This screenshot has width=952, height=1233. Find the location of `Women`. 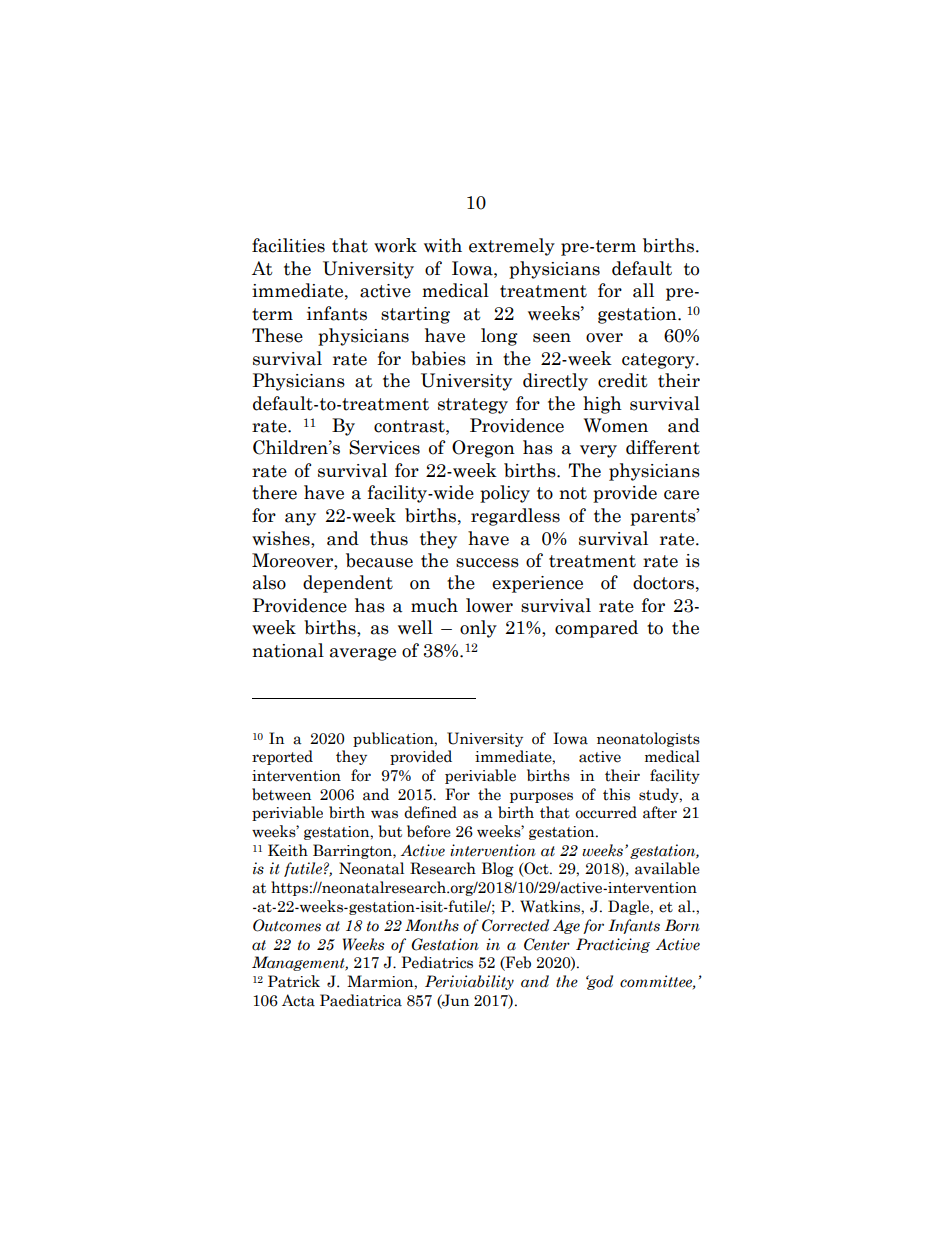

Women is located at coordinates (616, 425).
